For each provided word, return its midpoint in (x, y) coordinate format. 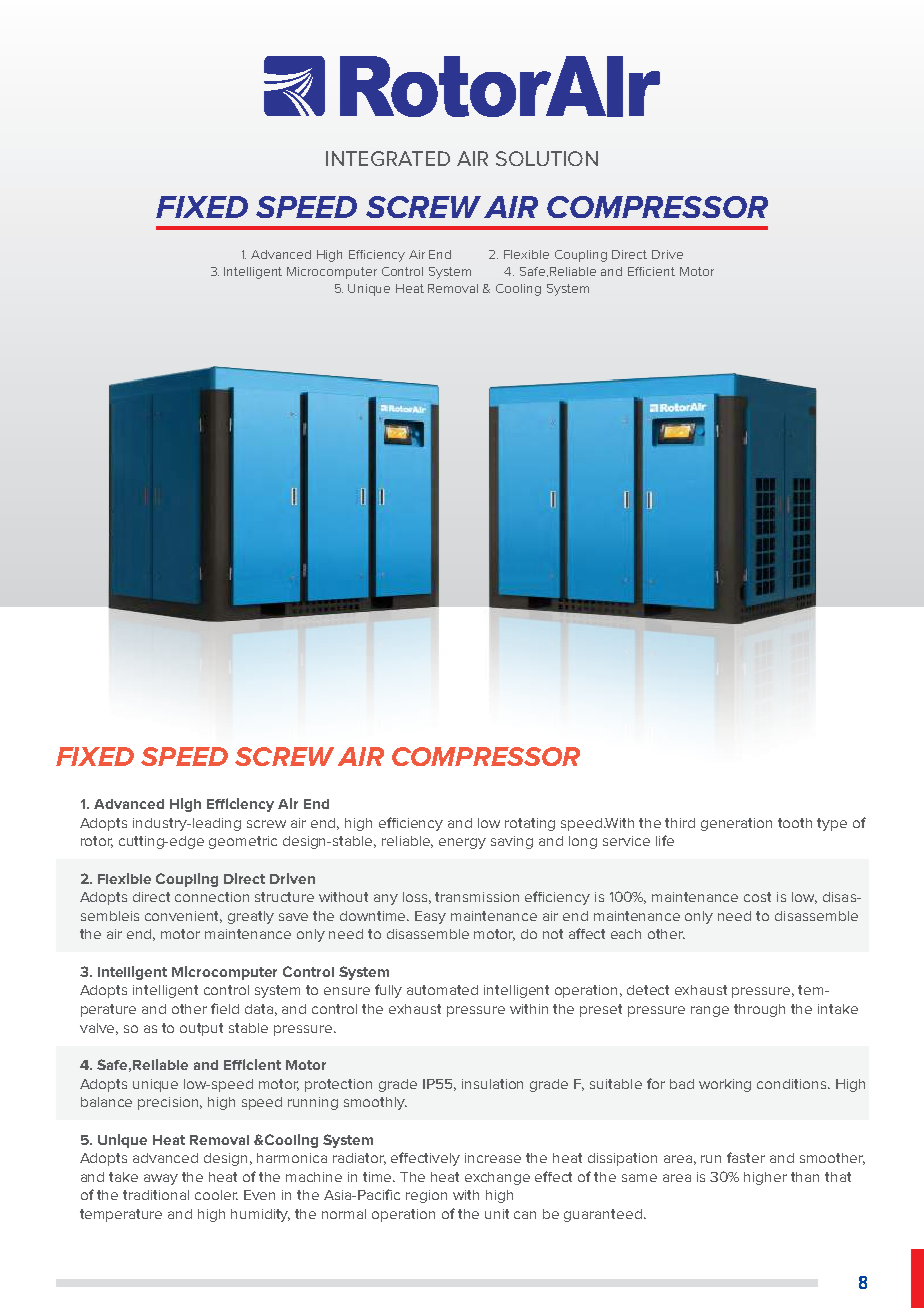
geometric (243, 842)
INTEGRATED (388, 158)
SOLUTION (547, 158)
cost (757, 897)
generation (736, 824)
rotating (530, 824)
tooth (795, 823)
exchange (497, 1178)
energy (462, 843)
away (161, 1179)
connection (212, 897)
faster (746, 1157)
